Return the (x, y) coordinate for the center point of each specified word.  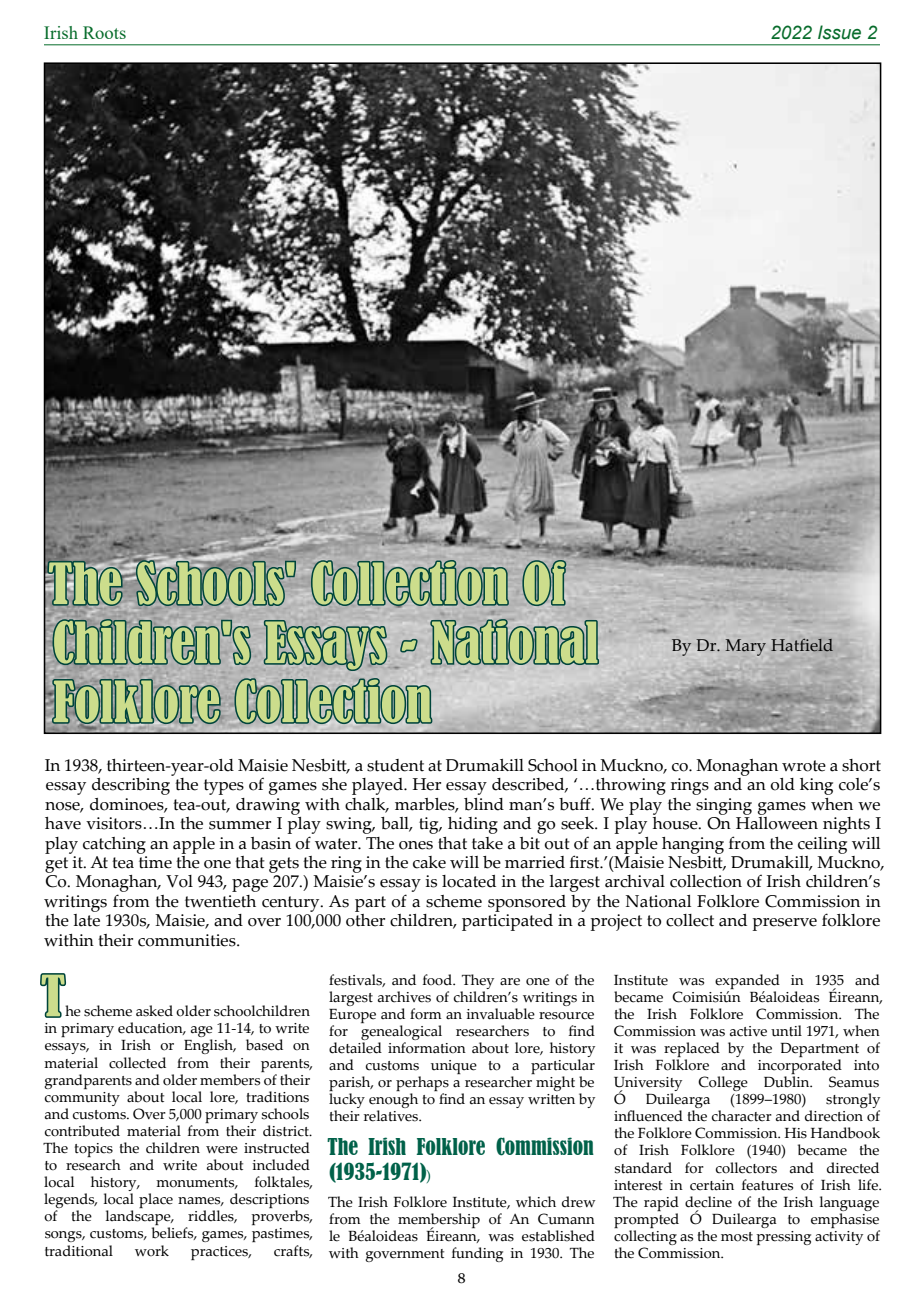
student (395, 765)
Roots (104, 32)
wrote (804, 766)
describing (131, 786)
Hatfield (802, 645)
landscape (139, 1219)
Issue (839, 32)
